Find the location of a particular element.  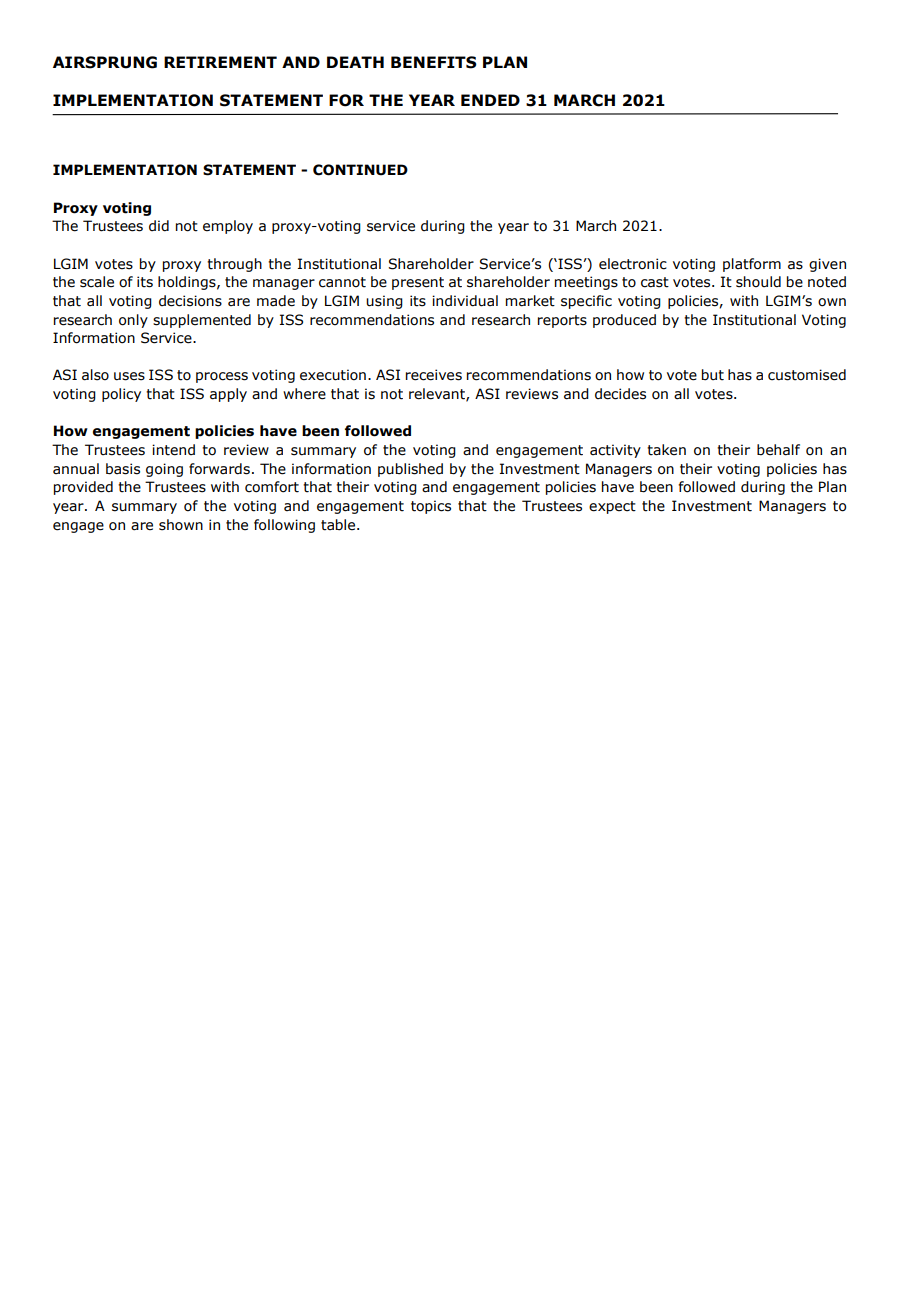

ENDED is located at coordinates (490, 100).
